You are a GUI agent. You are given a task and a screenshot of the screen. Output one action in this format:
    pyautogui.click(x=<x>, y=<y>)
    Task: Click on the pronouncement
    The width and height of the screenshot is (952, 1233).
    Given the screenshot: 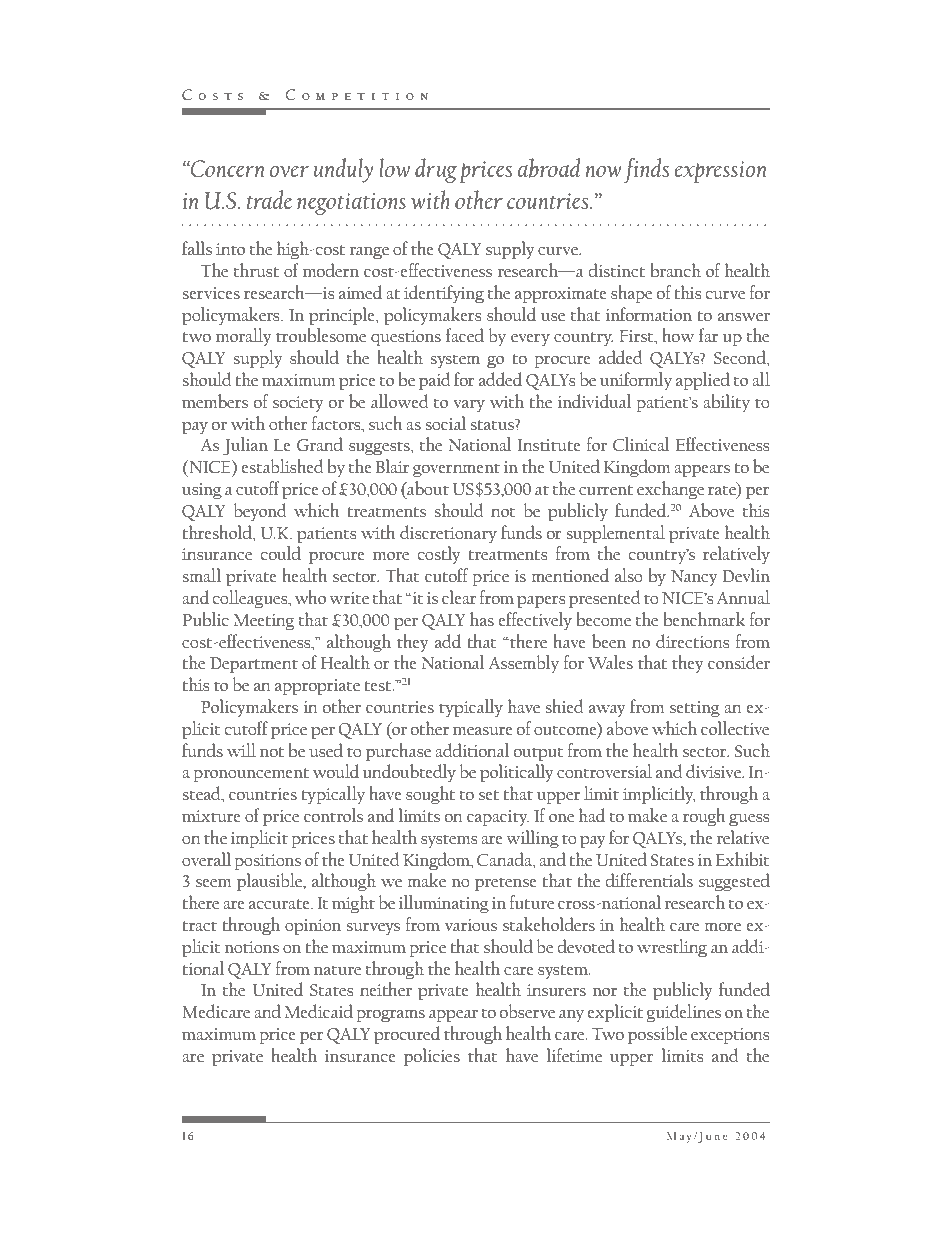 What is the action you would take?
    pyautogui.click(x=251, y=775)
